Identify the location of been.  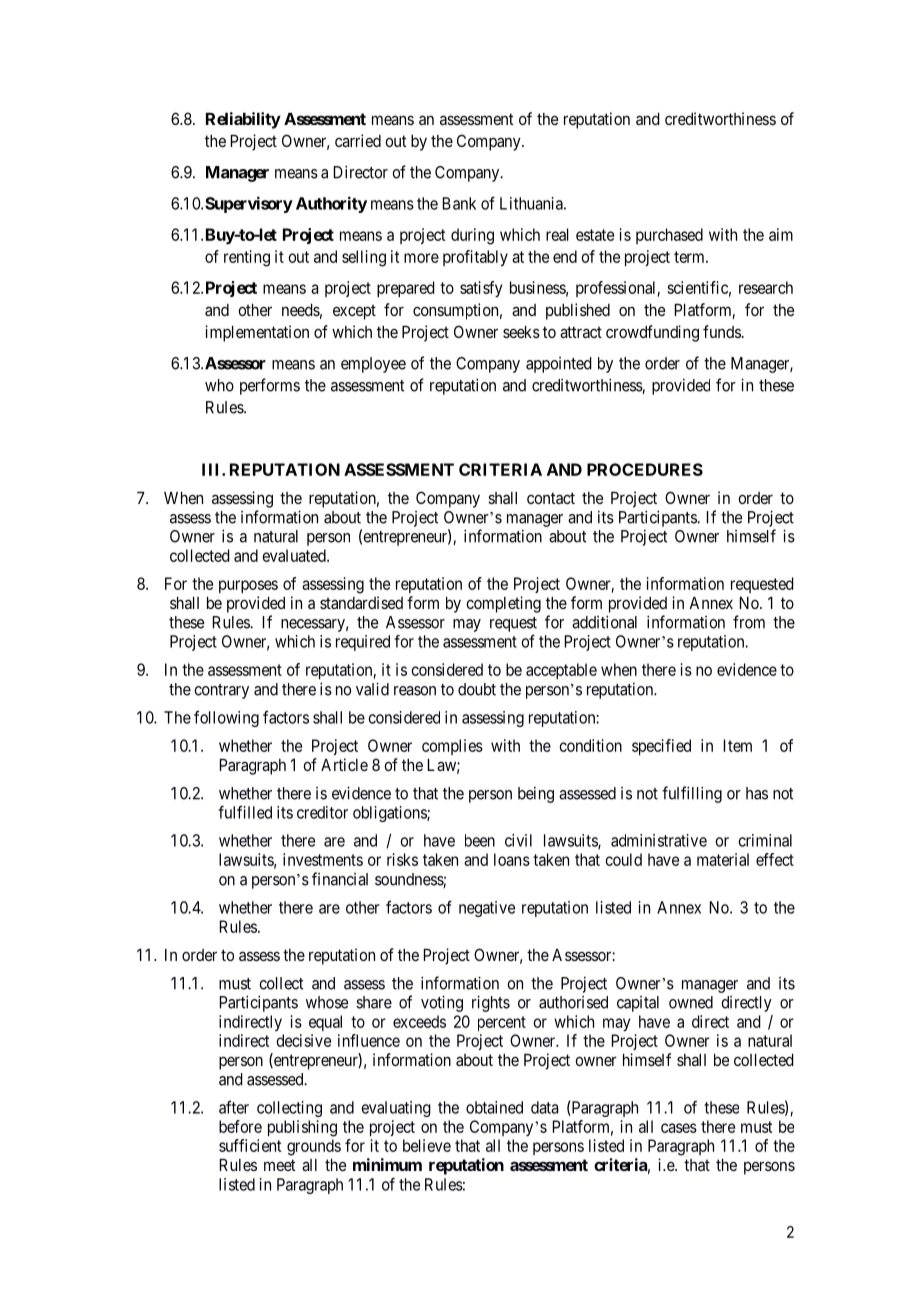
(480, 840).
